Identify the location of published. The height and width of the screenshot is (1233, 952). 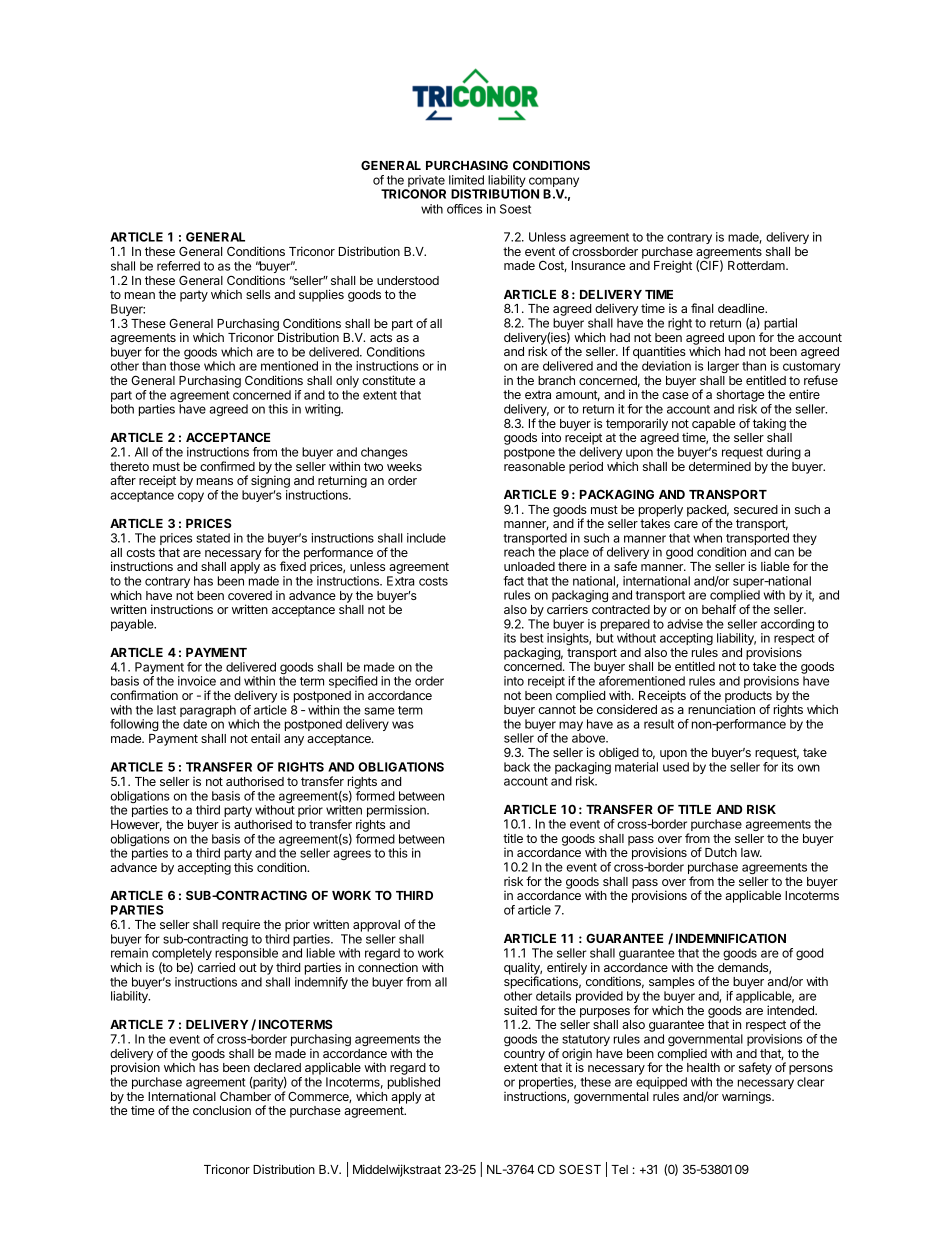
(414, 1083).
